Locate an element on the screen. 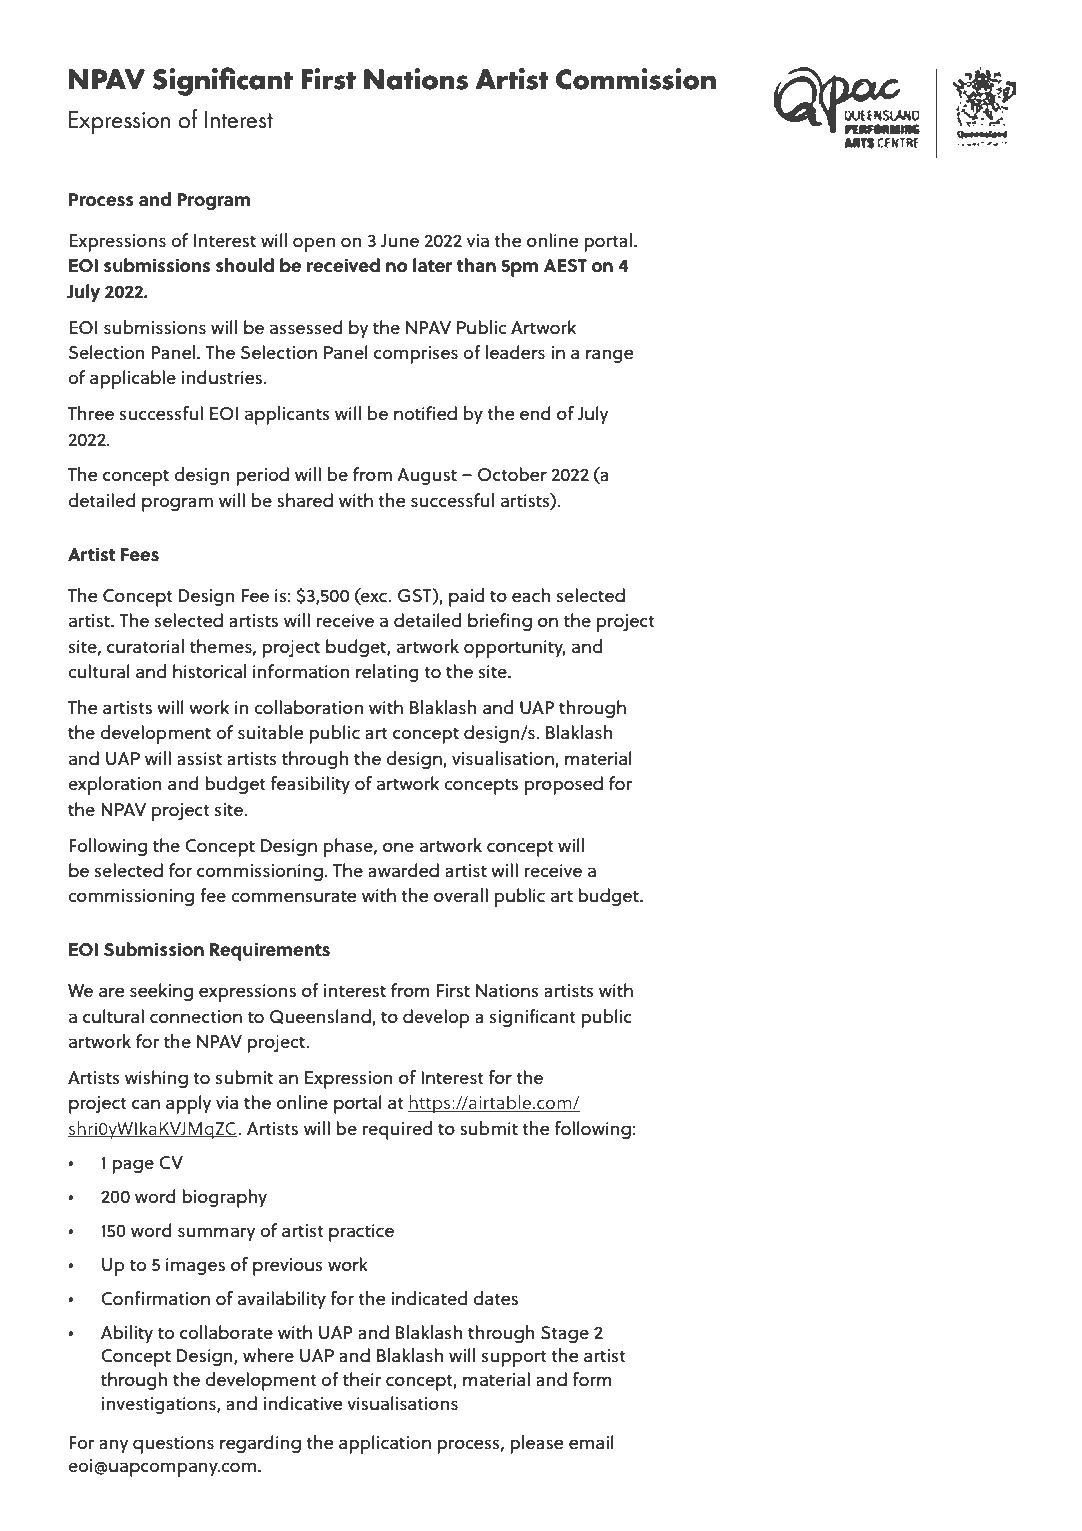 The image size is (1082, 1531). AEST is located at coordinates (565, 265).
